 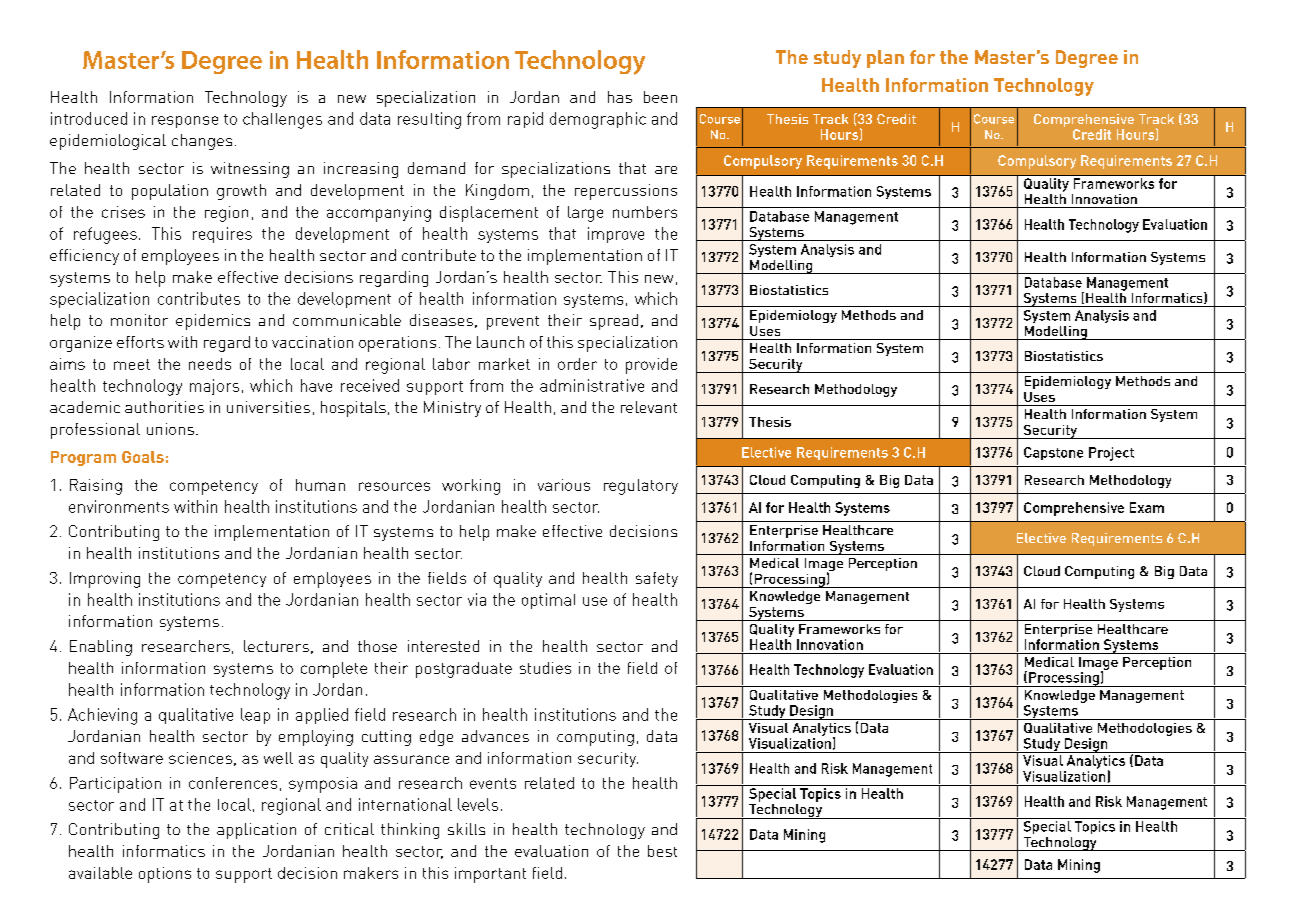 I want to click on spread, so click(x=614, y=322).
